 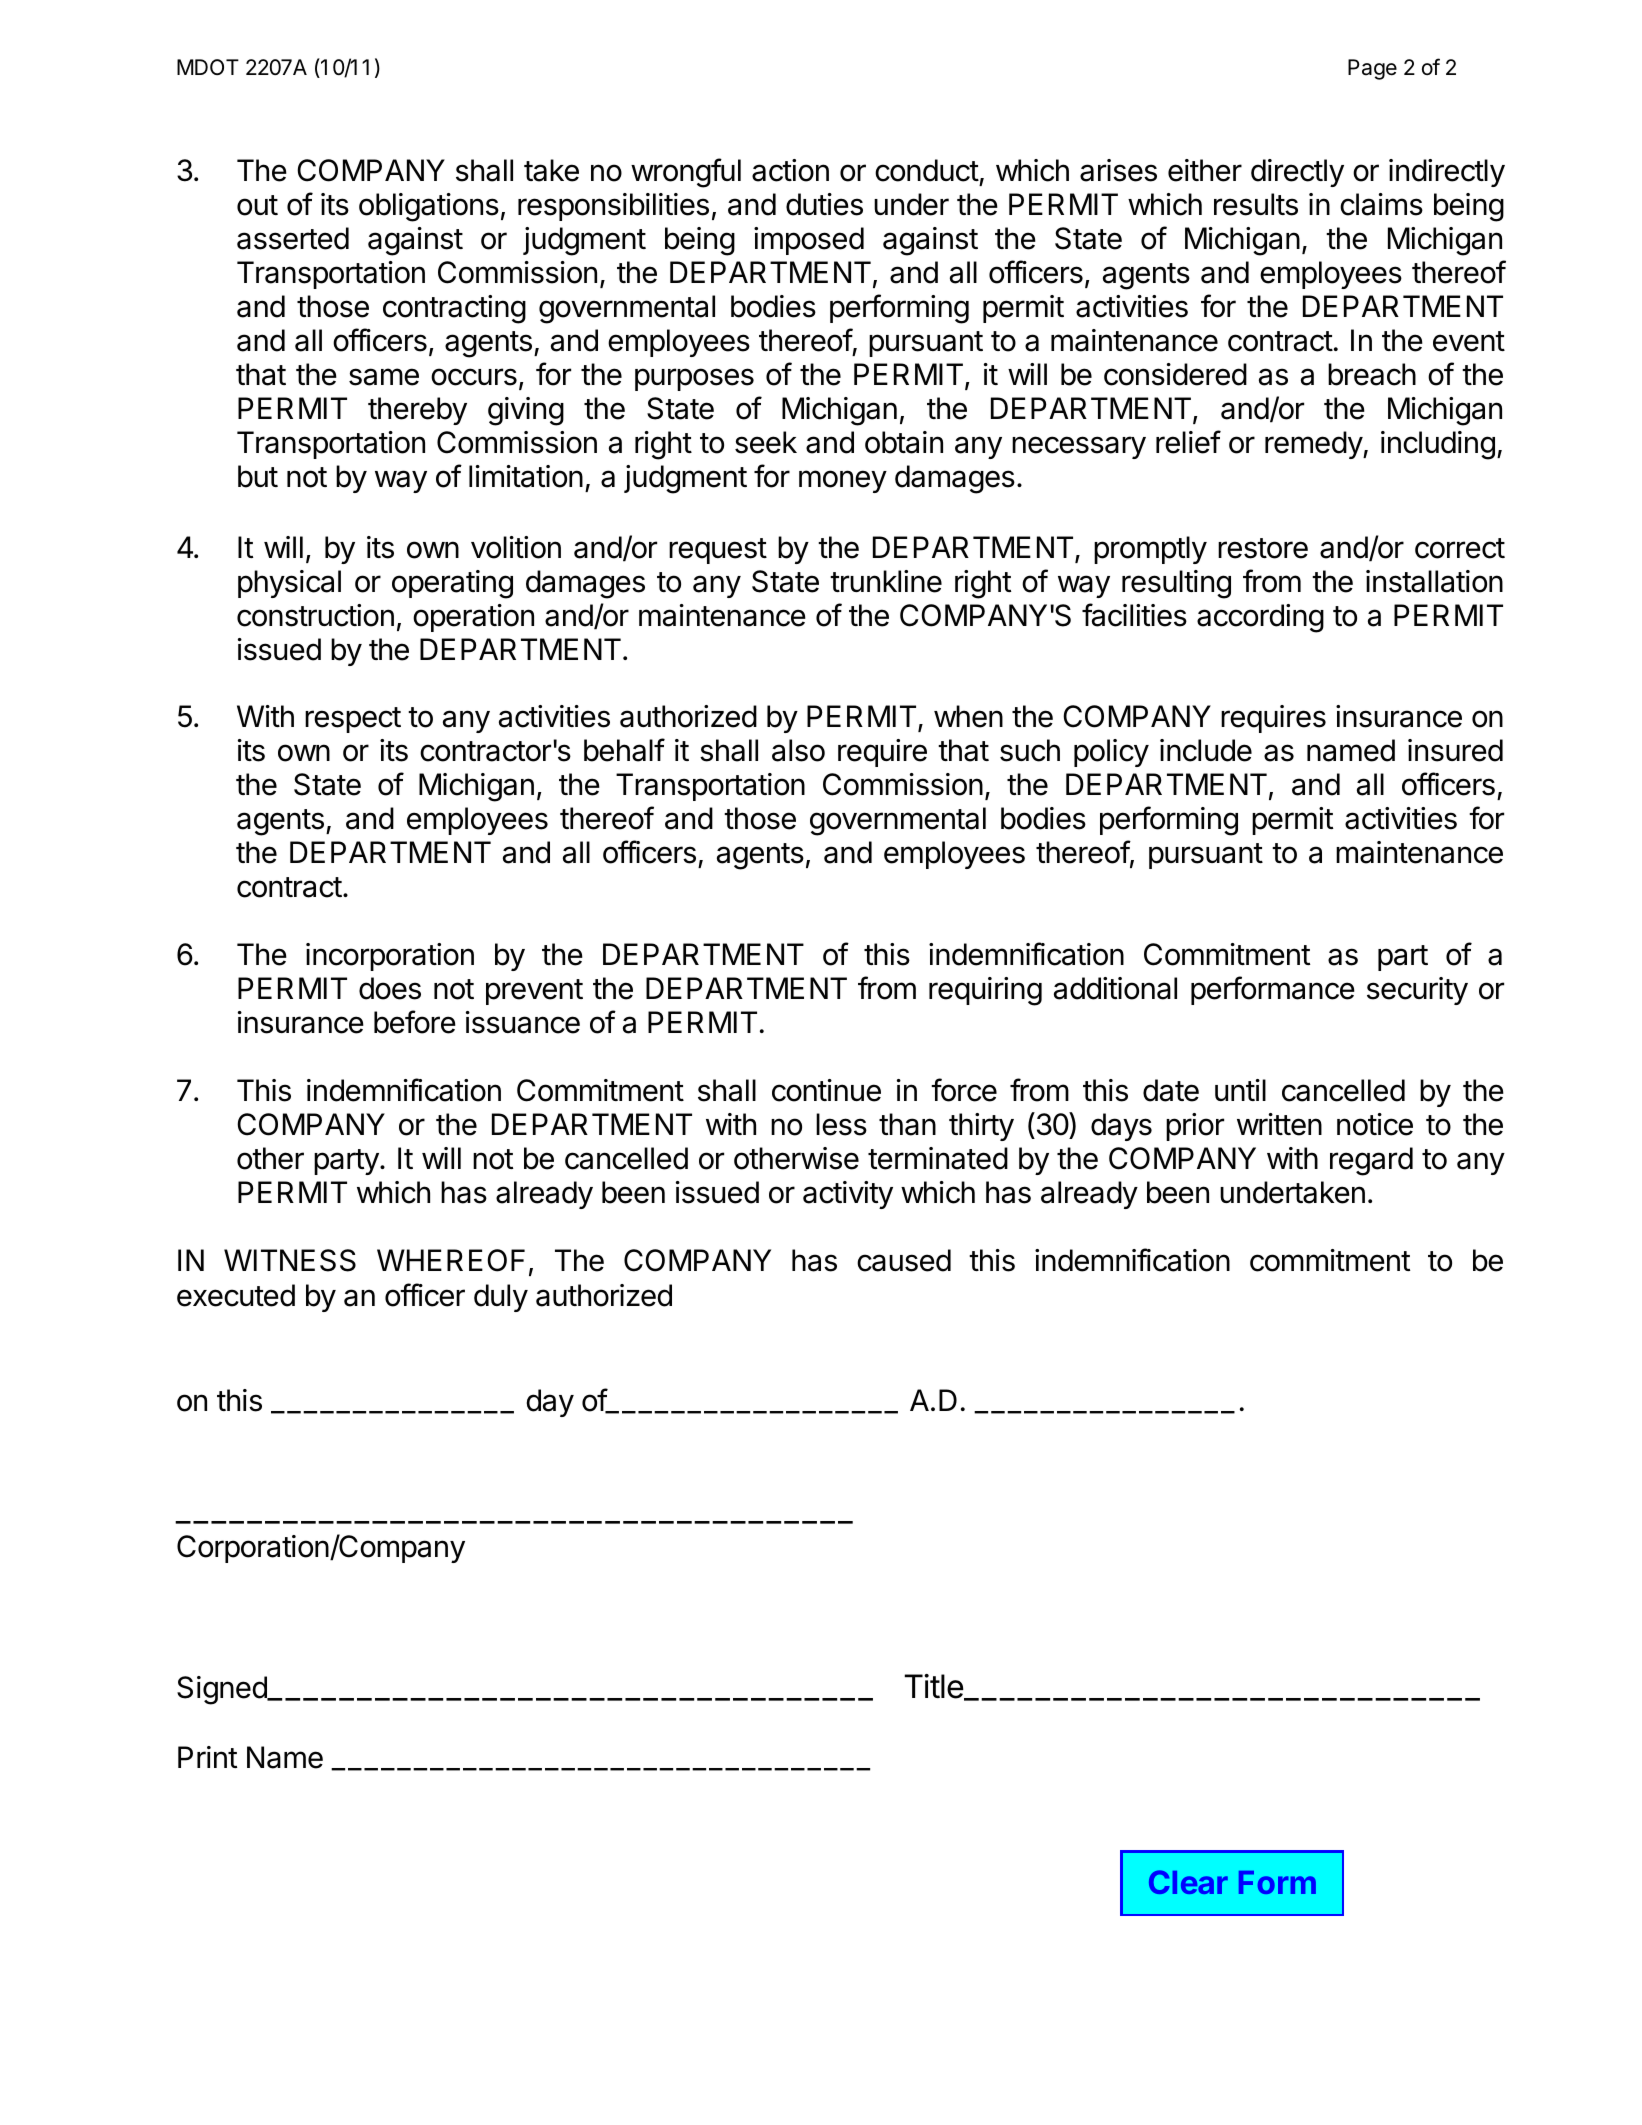 What do you see at coordinates (904, 1260) in the screenshot?
I see `caused` at bounding box center [904, 1260].
